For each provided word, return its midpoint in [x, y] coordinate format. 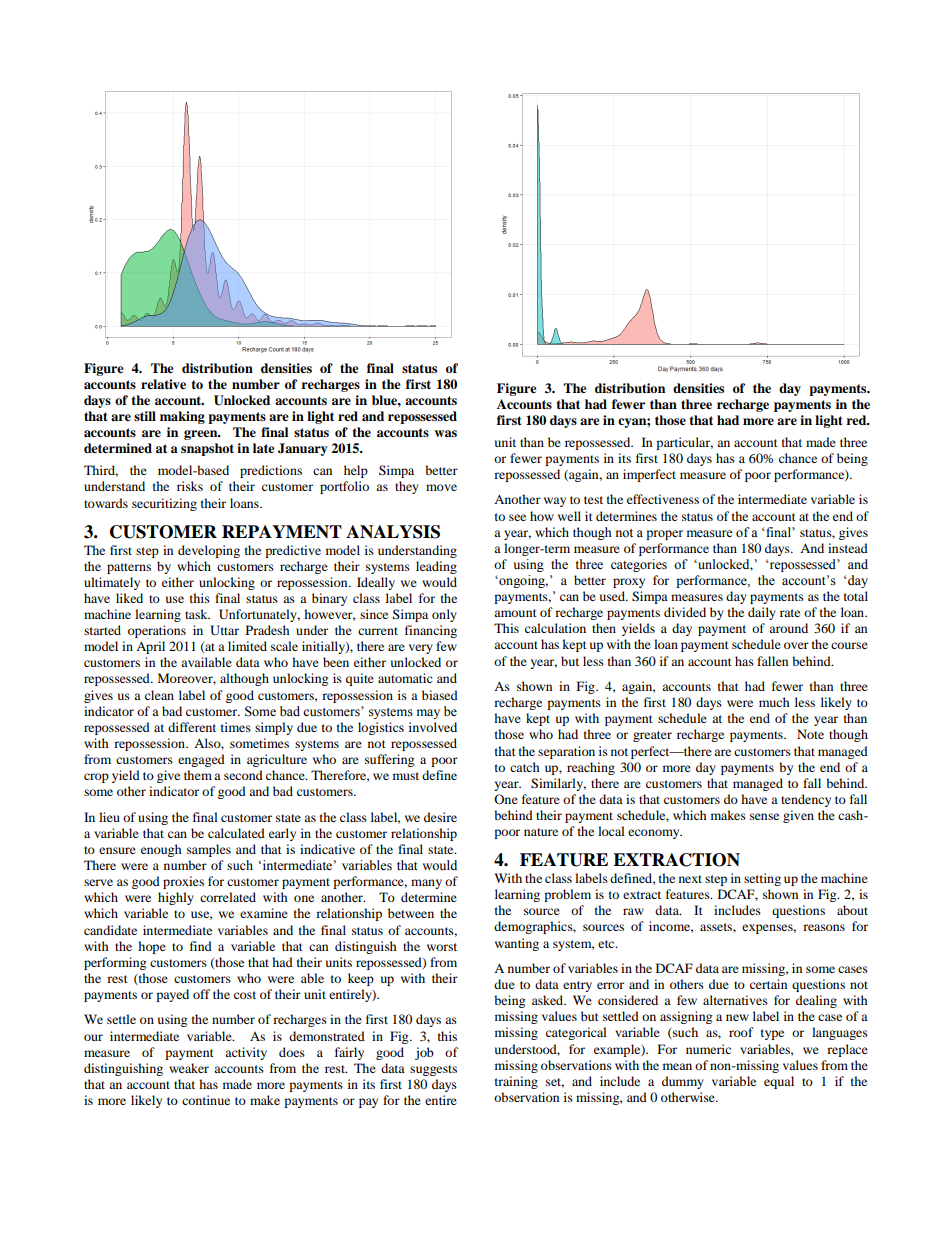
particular [684, 443]
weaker [189, 1068]
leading [436, 567]
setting [762, 879]
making [182, 417]
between [411, 913]
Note [810, 734]
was [446, 433]
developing [209, 551]
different [192, 727]
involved [433, 727]
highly [176, 898]
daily [762, 613]
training [516, 1082]
